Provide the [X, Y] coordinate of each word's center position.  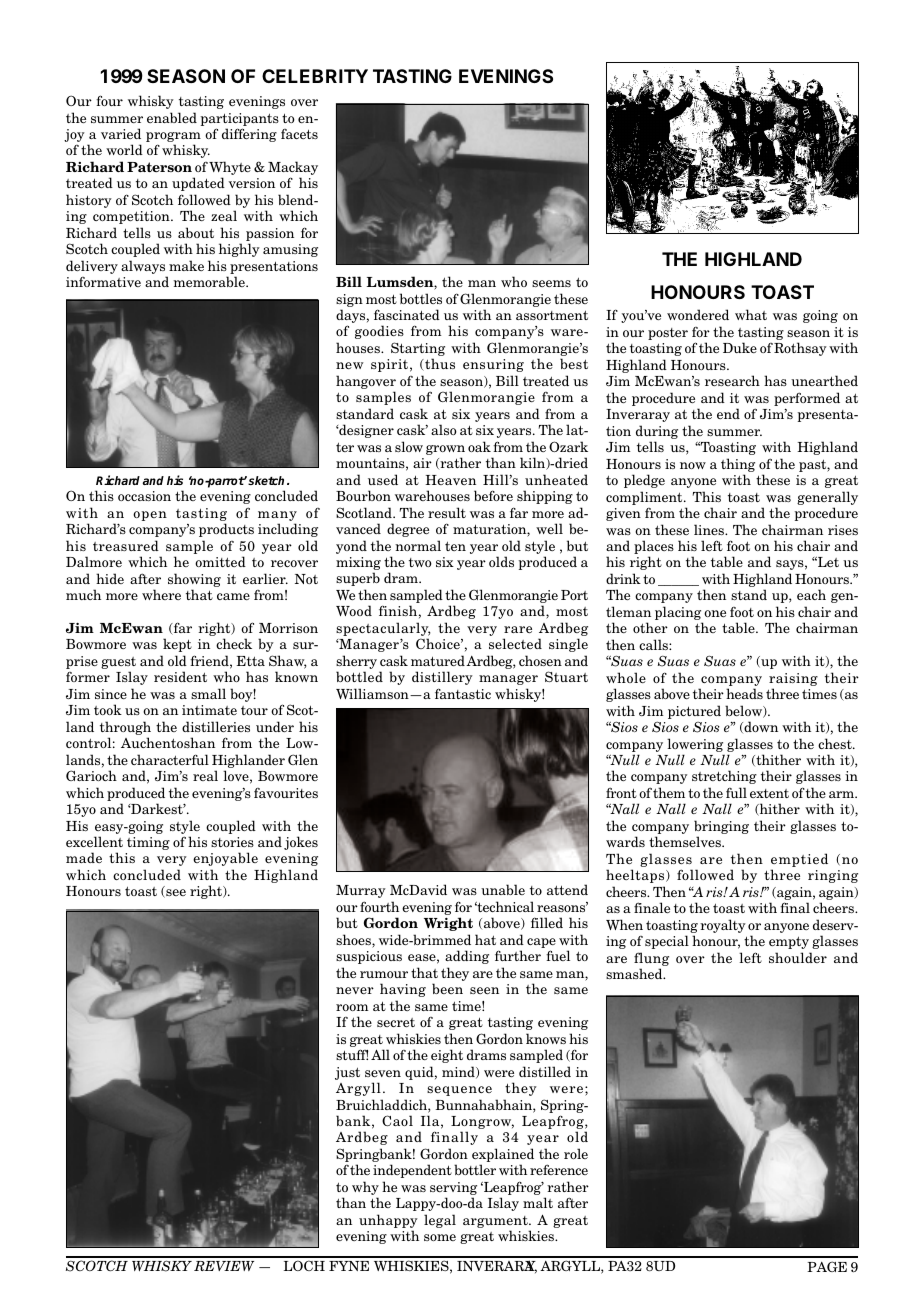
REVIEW [224, 1266]
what [751, 314]
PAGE [827, 1266]
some [440, 1237]
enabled [172, 117]
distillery [442, 678]
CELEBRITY [315, 76]
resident [180, 676]
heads [744, 693]
